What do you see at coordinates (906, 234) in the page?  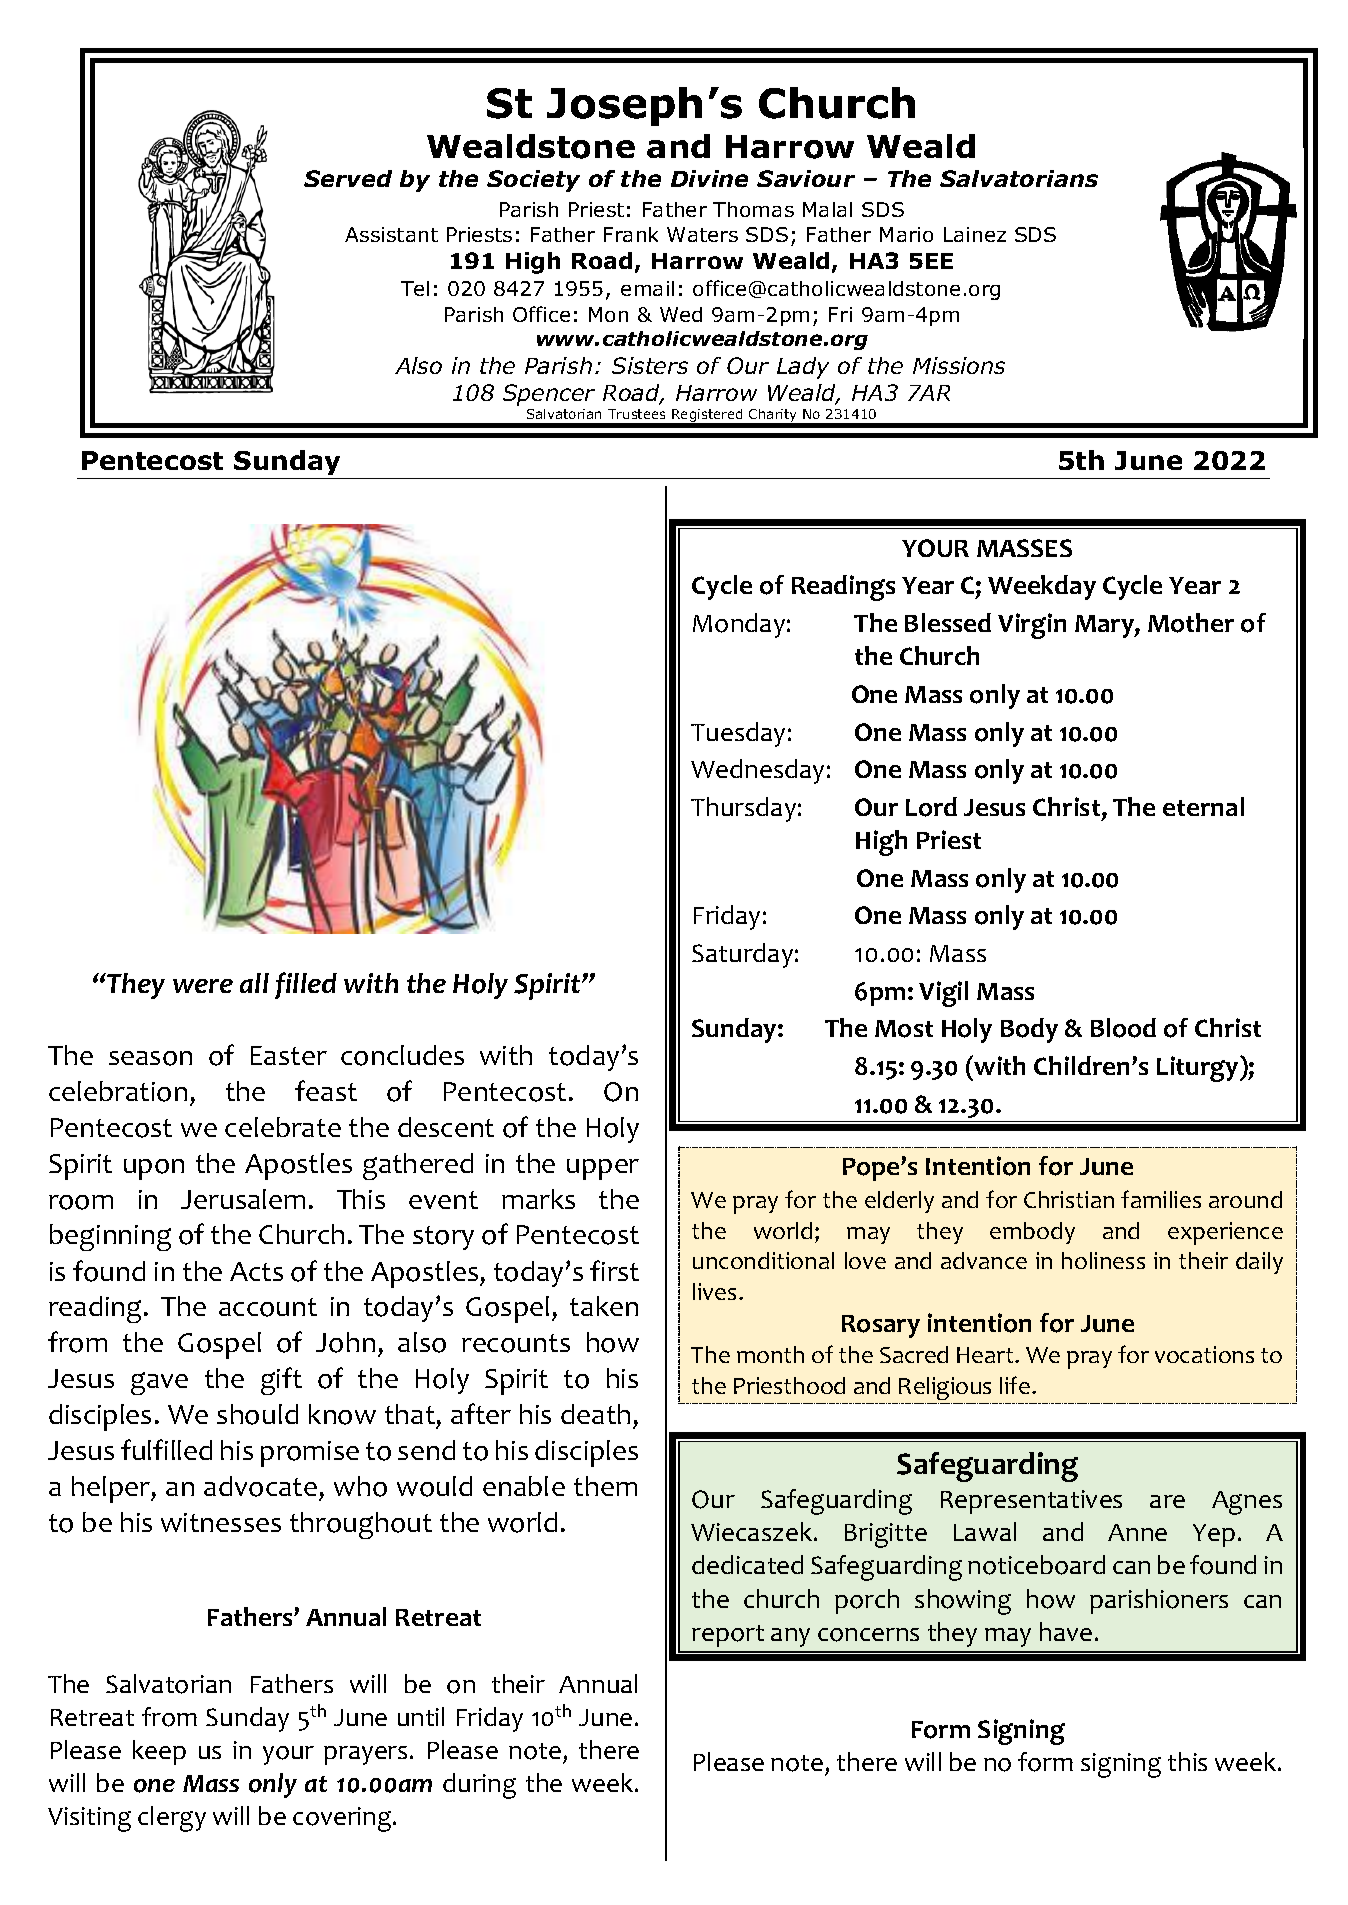 I see `Mario` at bounding box center [906, 234].
